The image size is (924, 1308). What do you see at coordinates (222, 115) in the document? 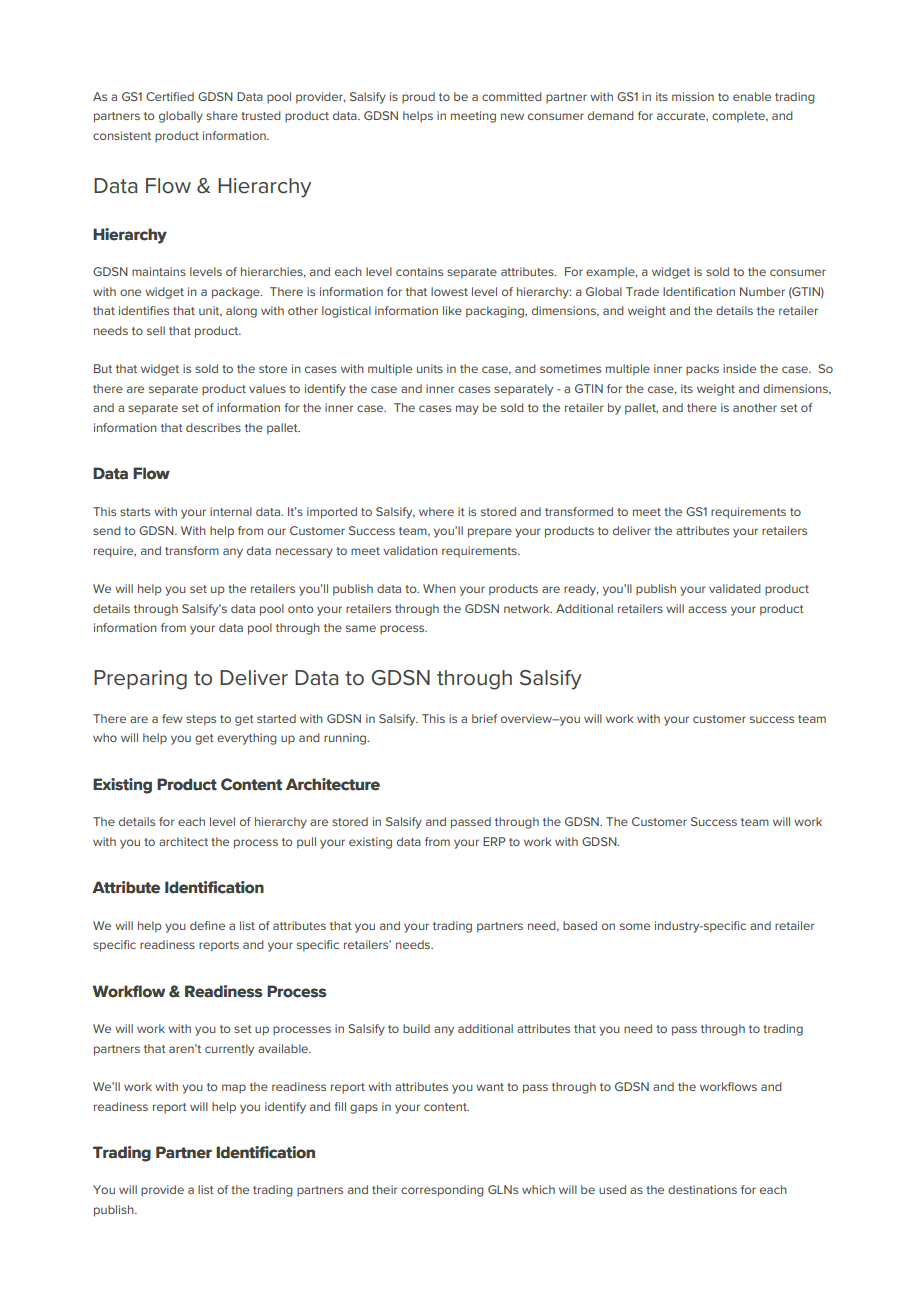
I see `share` at bounding box center [222, 115].
